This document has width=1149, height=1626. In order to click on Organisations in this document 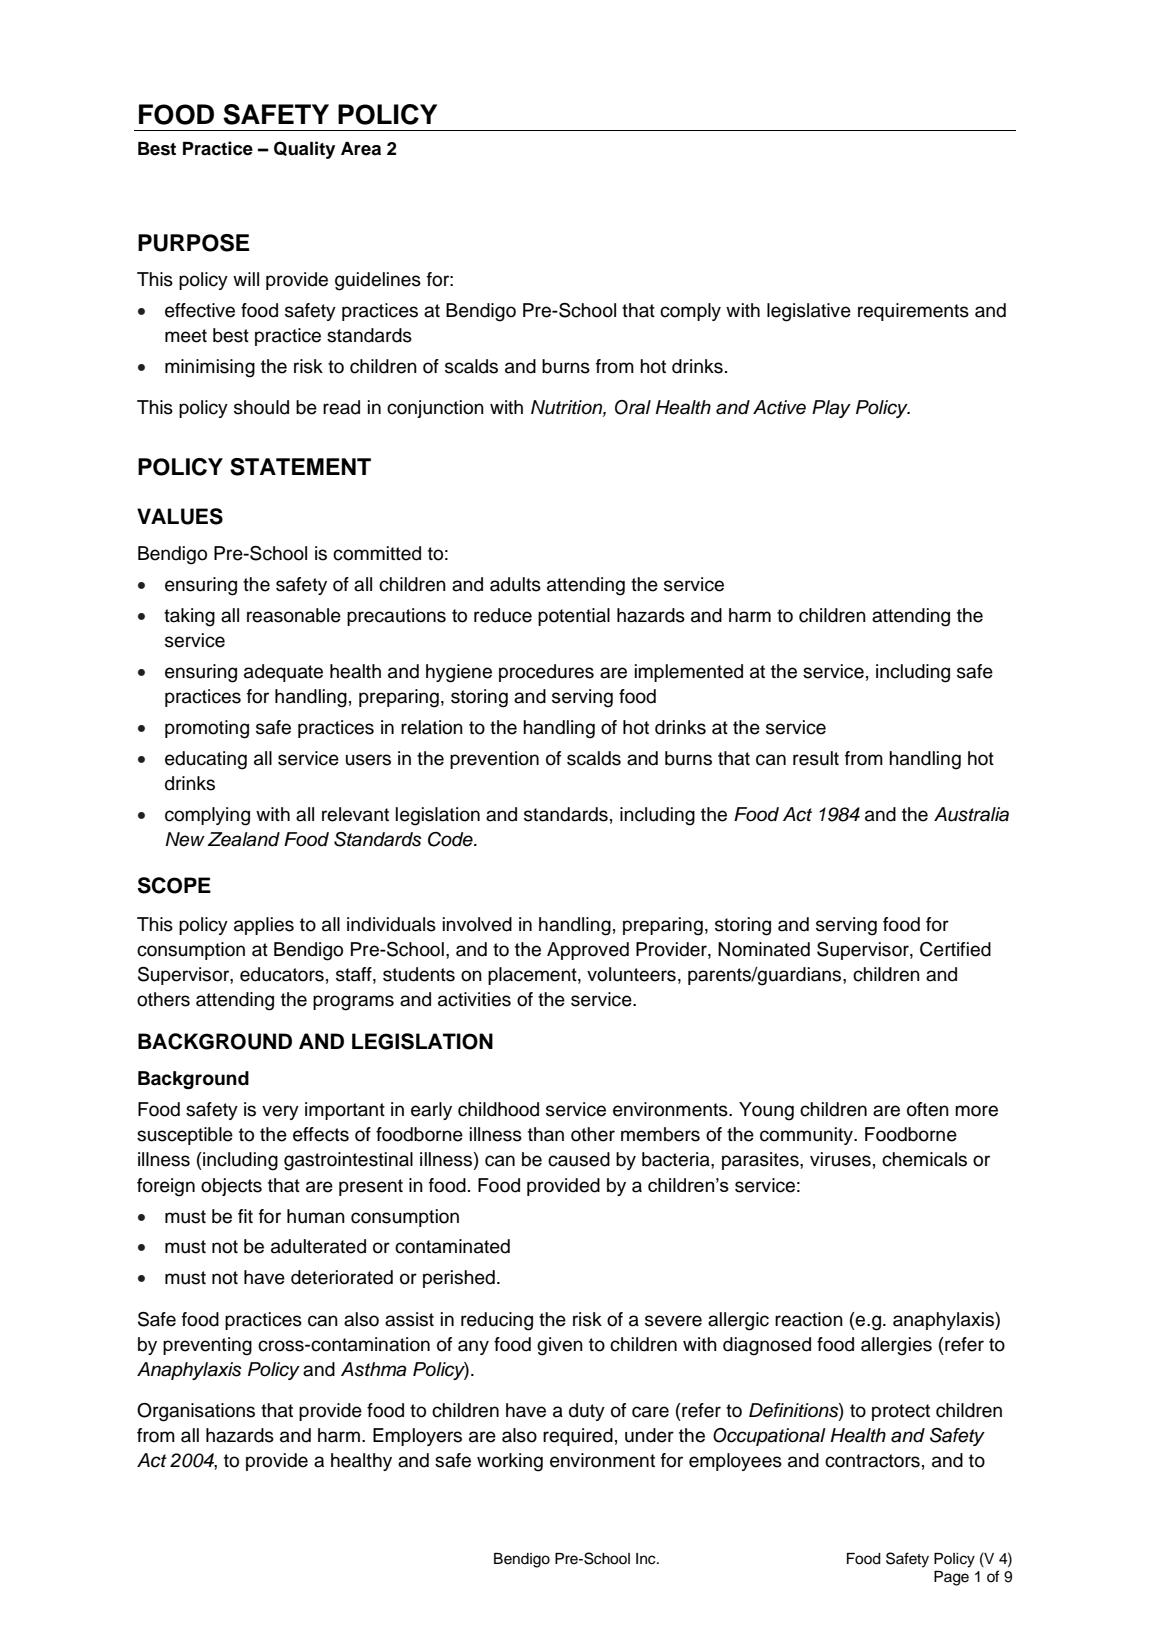, I will do `click(196, 1412)`.
